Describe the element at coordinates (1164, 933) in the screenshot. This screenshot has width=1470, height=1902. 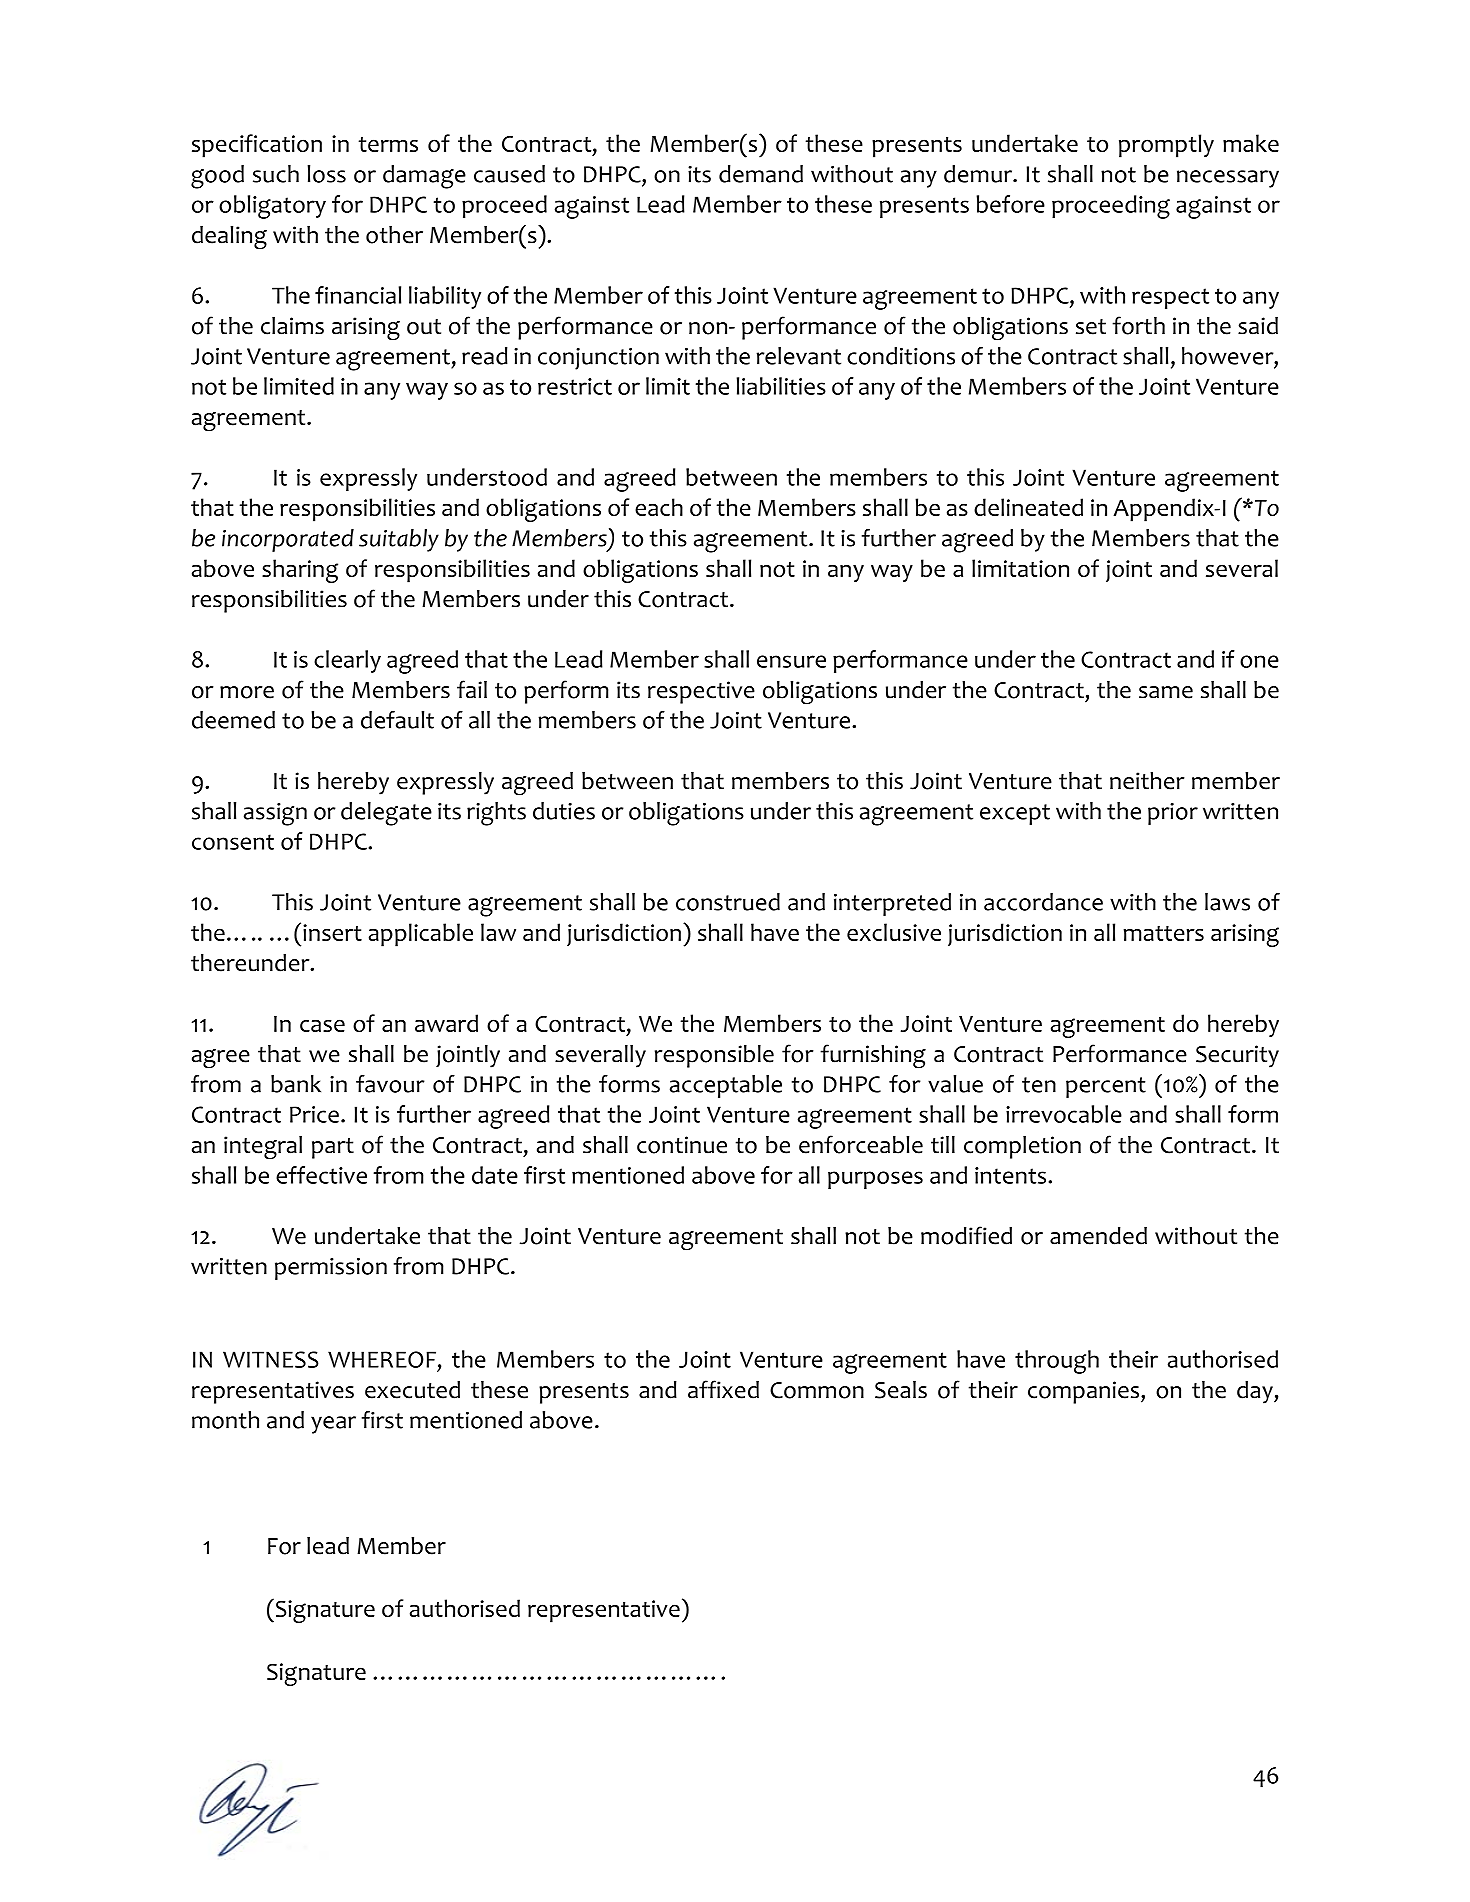
I see `matters` at that location.
